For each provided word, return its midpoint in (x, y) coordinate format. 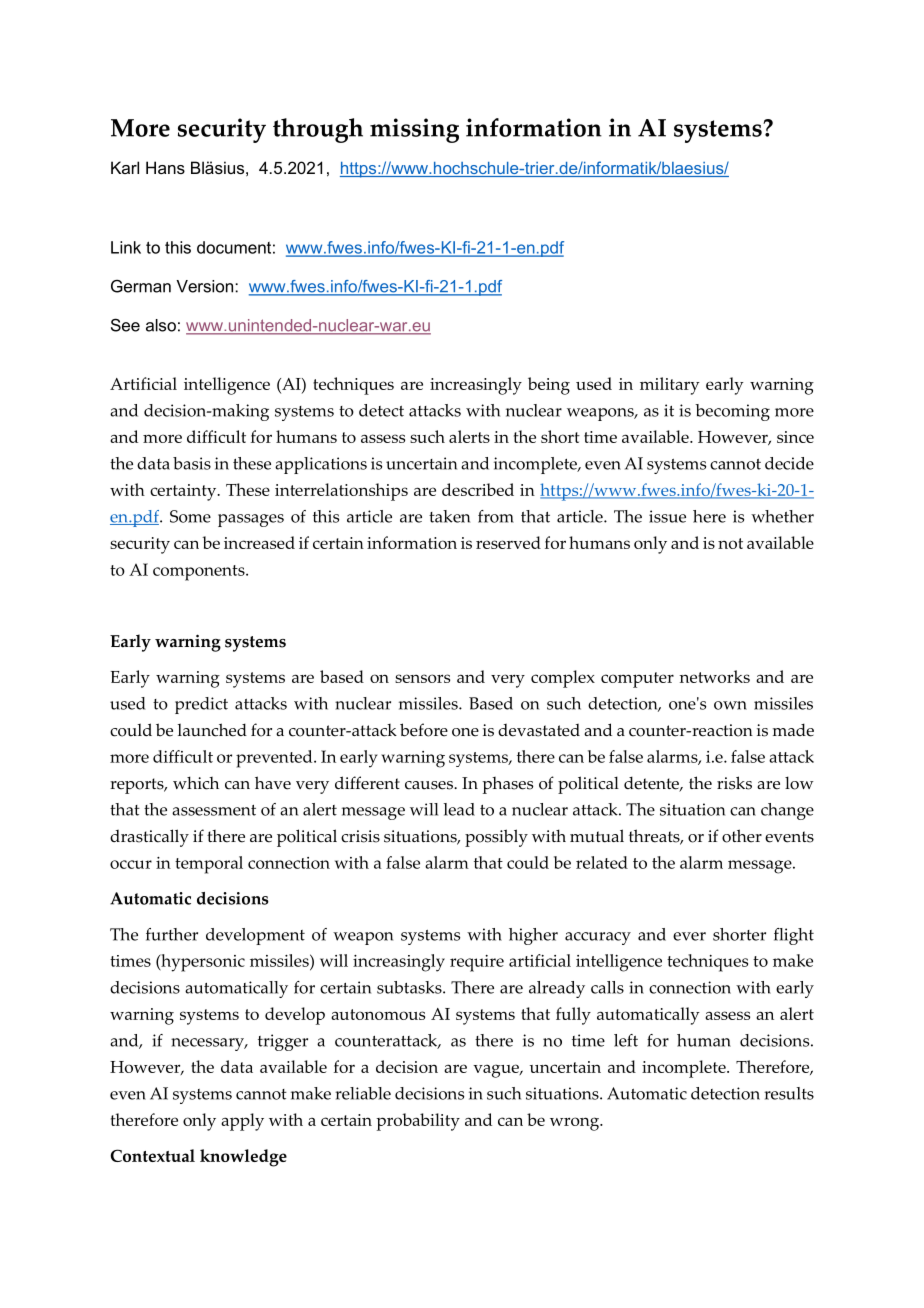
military (670, 386)
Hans (165, 167)
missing (414, 130)
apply (242, 1122)
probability (418, 1122)
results (789, 1093)
